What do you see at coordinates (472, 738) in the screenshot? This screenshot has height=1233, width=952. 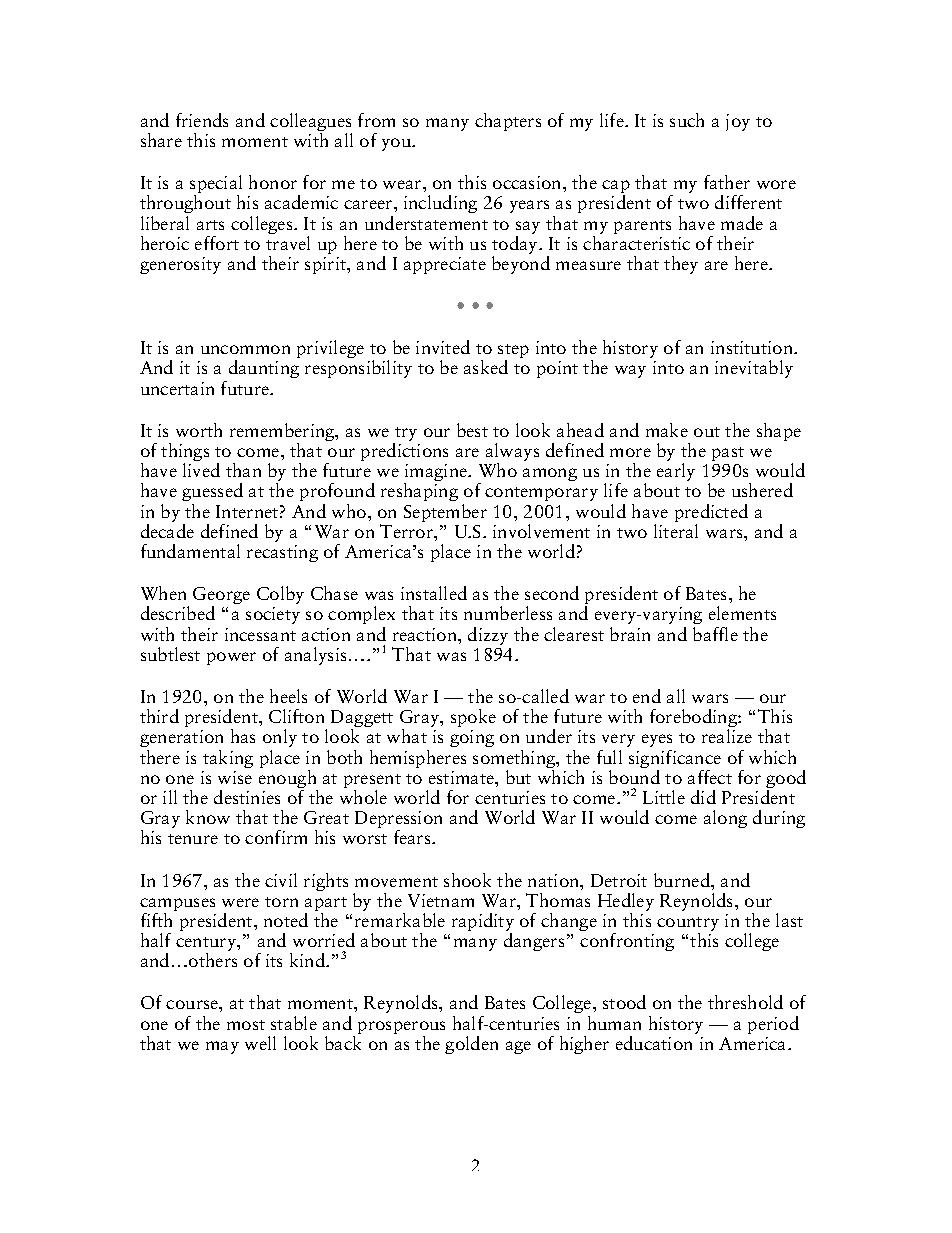 I see `going` at bounding box center [472, 738].
